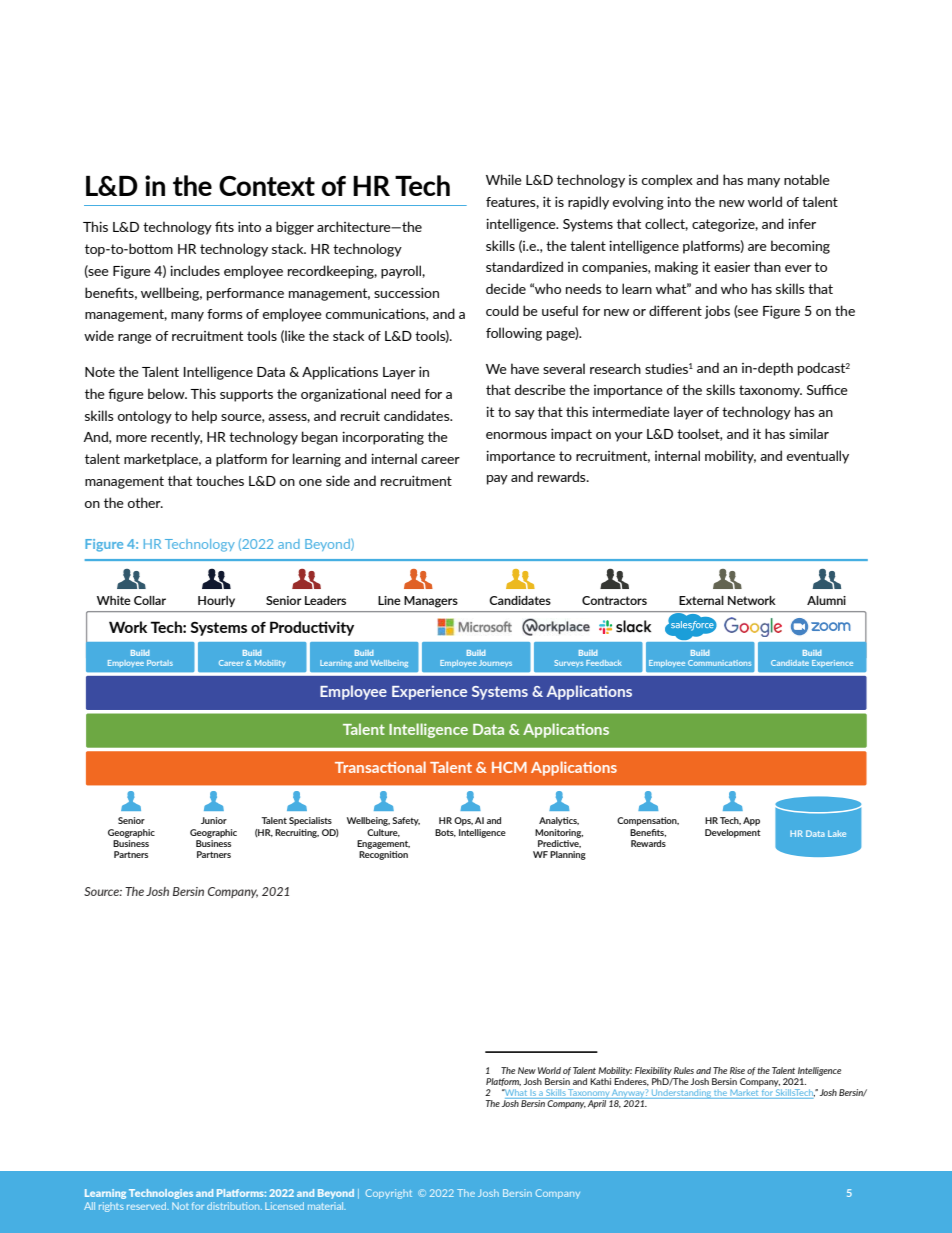 This image has height=1233, width=952. Describe the element at coordinates (525, 415) in the image. I see `say` at that location.
